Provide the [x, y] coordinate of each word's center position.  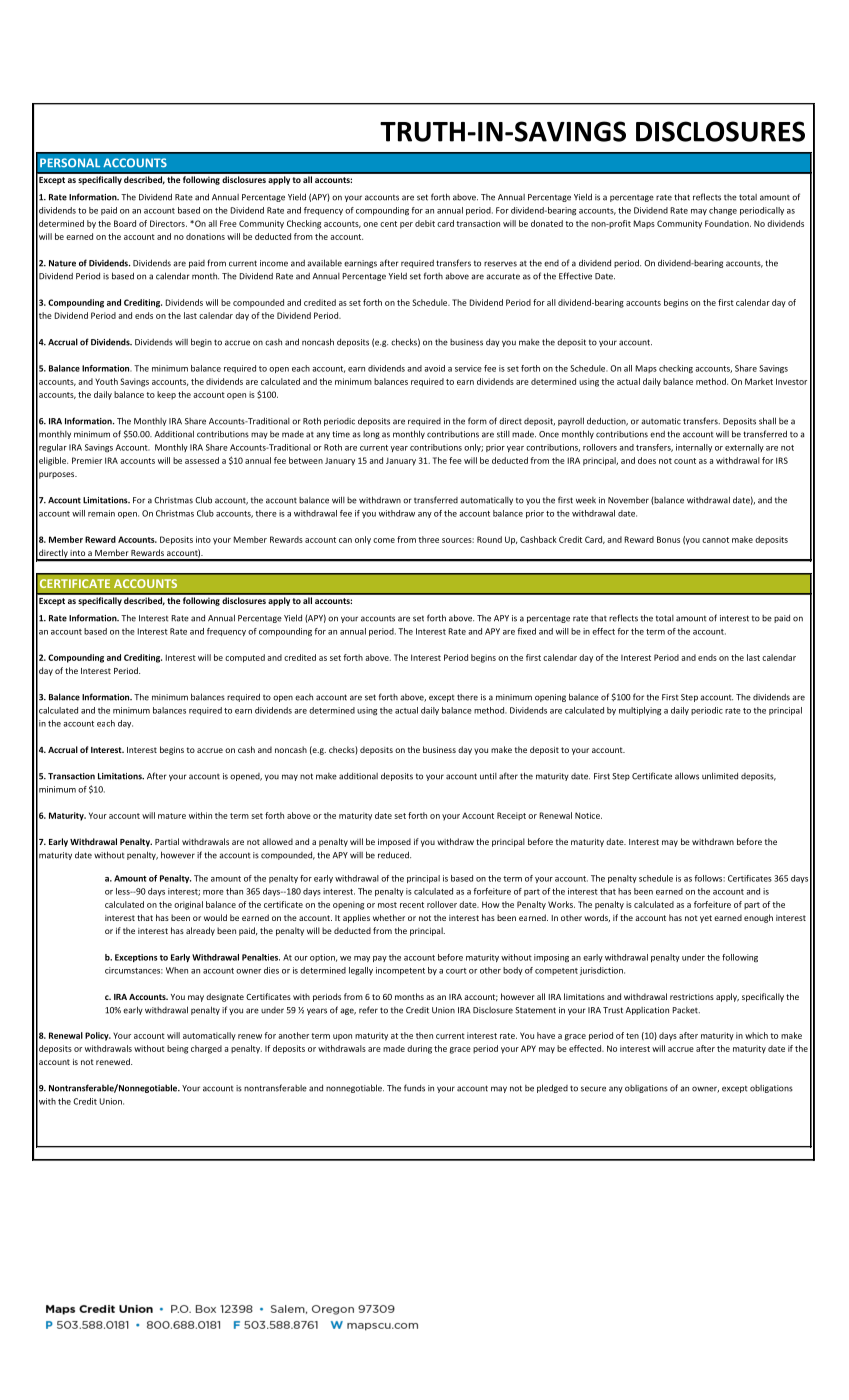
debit [425, 223]
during [419, 1049]
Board [125, 223]
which [756, 1035]
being [177, 1049]
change [723, 211]
